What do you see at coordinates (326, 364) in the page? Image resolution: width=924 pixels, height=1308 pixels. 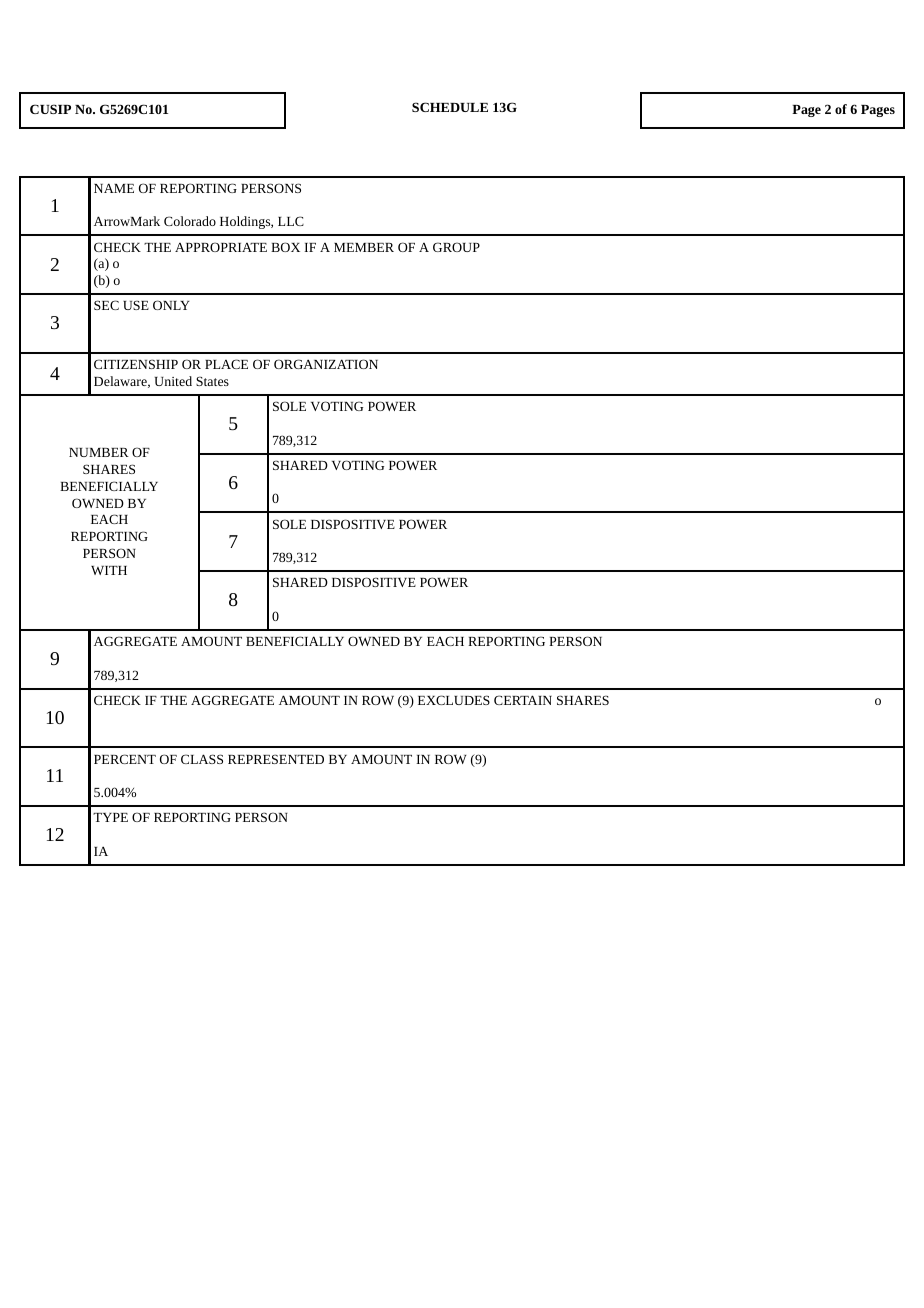 I see `ORGANIZATION` at bounding box center [326, 364].
